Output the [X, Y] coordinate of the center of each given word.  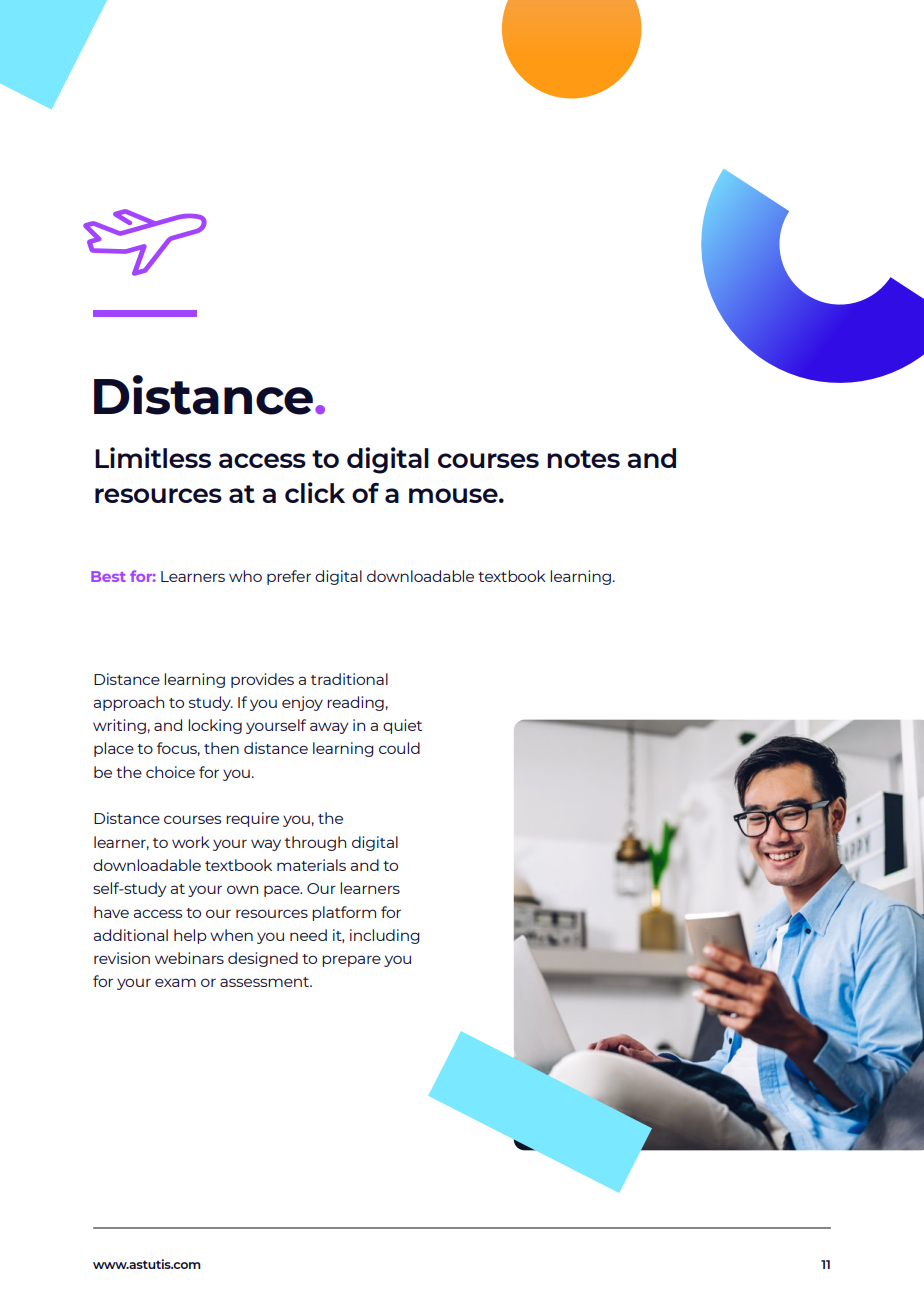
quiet [402, 726]
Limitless [153, 457]
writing [119, 726]
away [329, 728]
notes [583, 459]
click [315, 492]
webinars [189, 958]
